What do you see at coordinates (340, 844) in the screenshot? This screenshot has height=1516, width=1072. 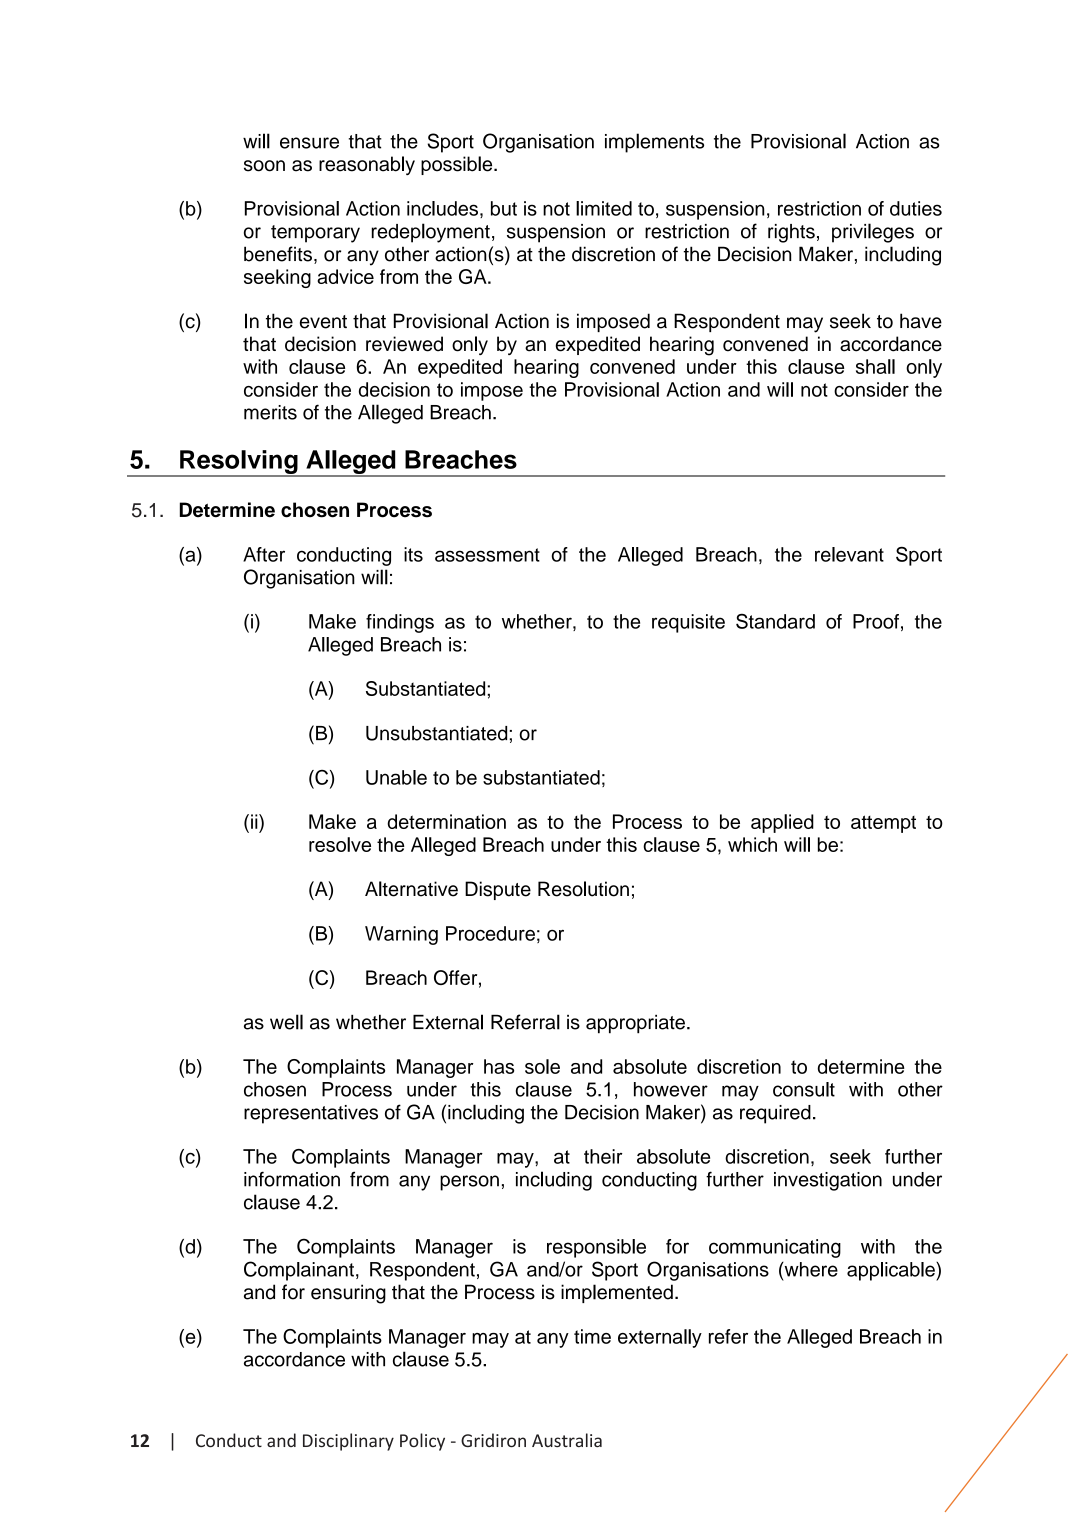 I see `resolve` at bounding box center [340, 844].
